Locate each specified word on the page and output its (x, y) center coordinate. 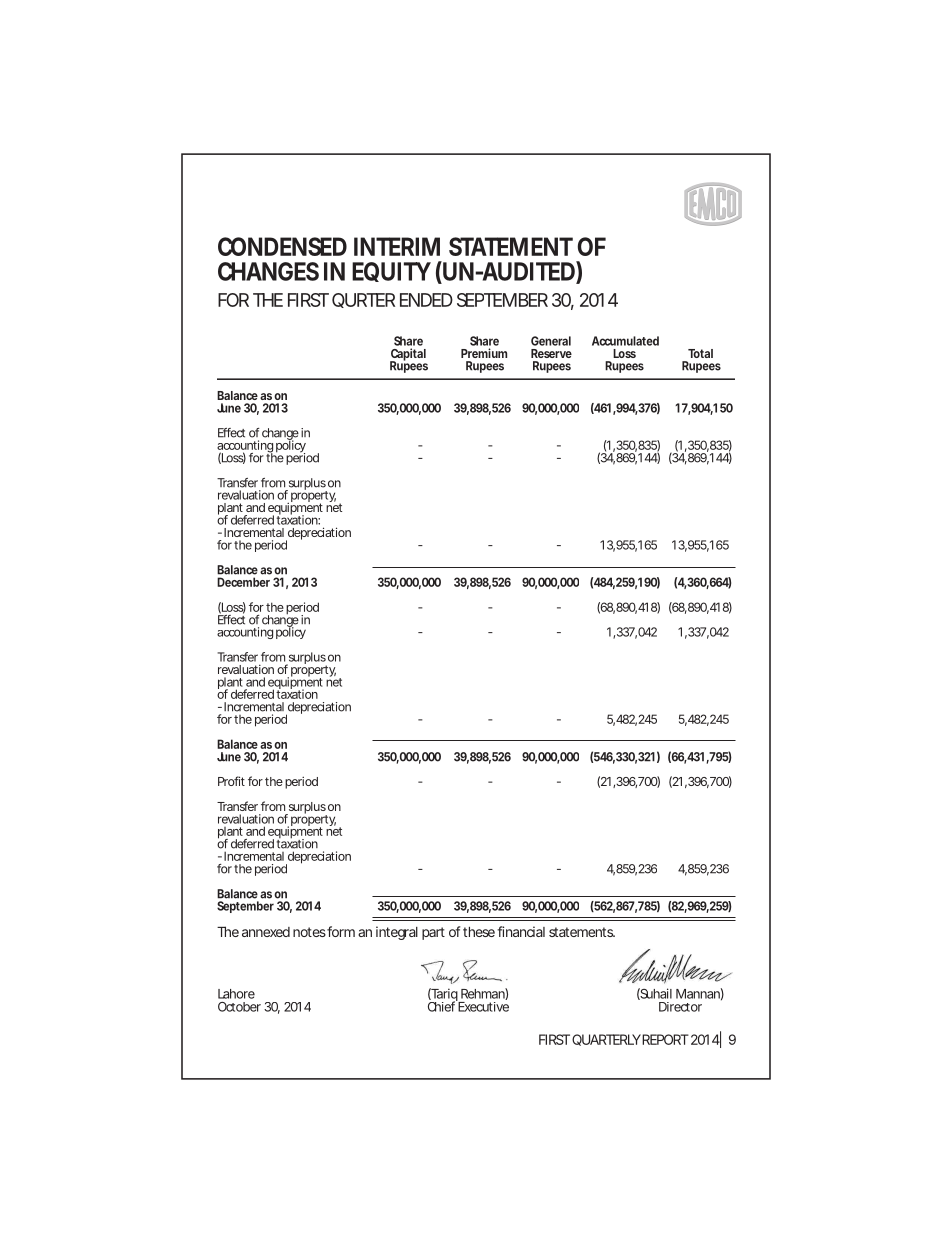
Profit (231, 781)
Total (700, 353)
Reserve (551, 353)
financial (521, 931)
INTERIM (397, 246)
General (551, 341)
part (433, 933)
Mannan (698, 994)
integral (397, 933)
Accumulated (625, 341)
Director (680, 1007)
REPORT (664, 1039)
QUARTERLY (606, 1040)
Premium (484, 353)
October (239, 1007)
